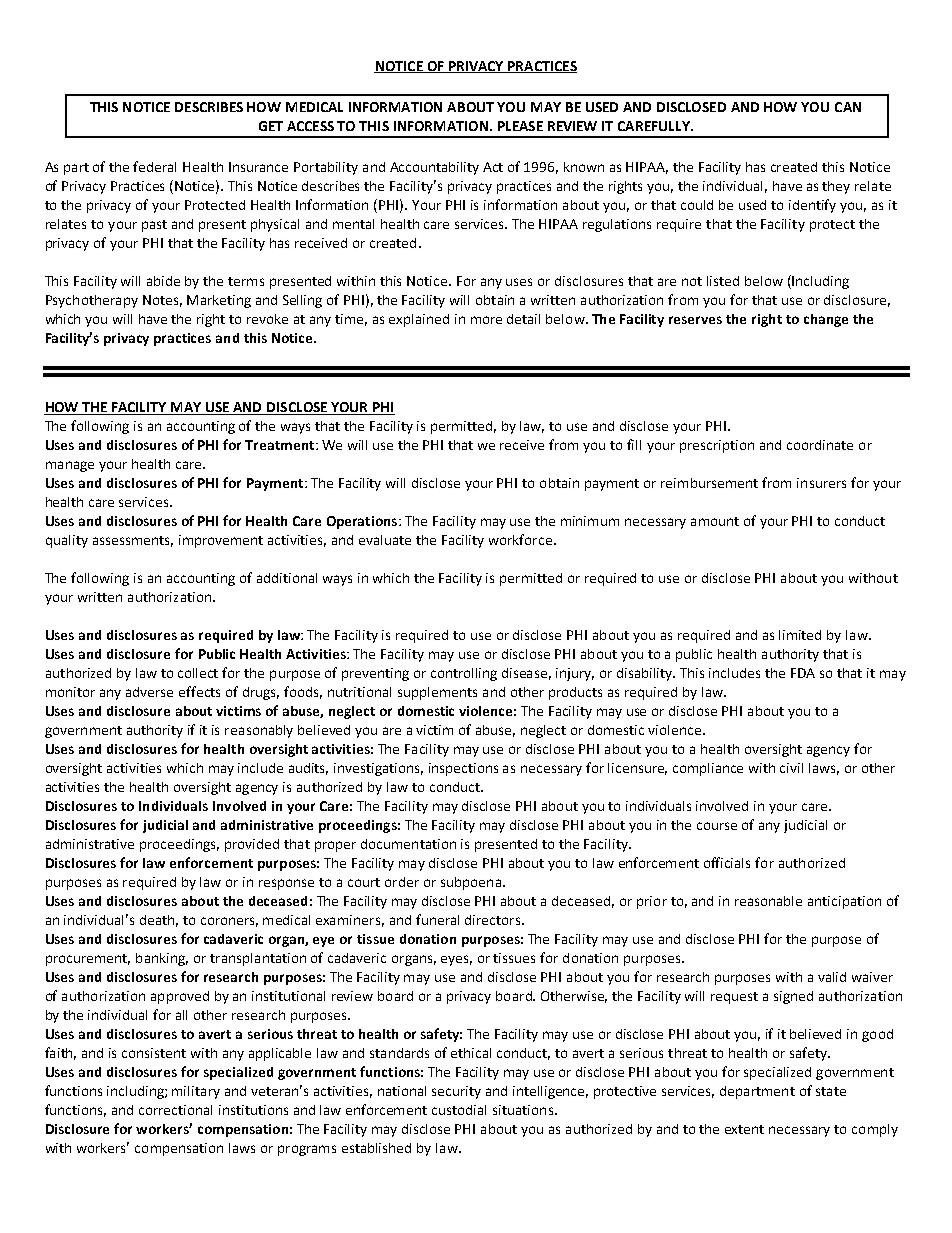 Image resolution: width=952 pixels, height=1233 pixels. I want to click on CAN, so click(848, 107).
